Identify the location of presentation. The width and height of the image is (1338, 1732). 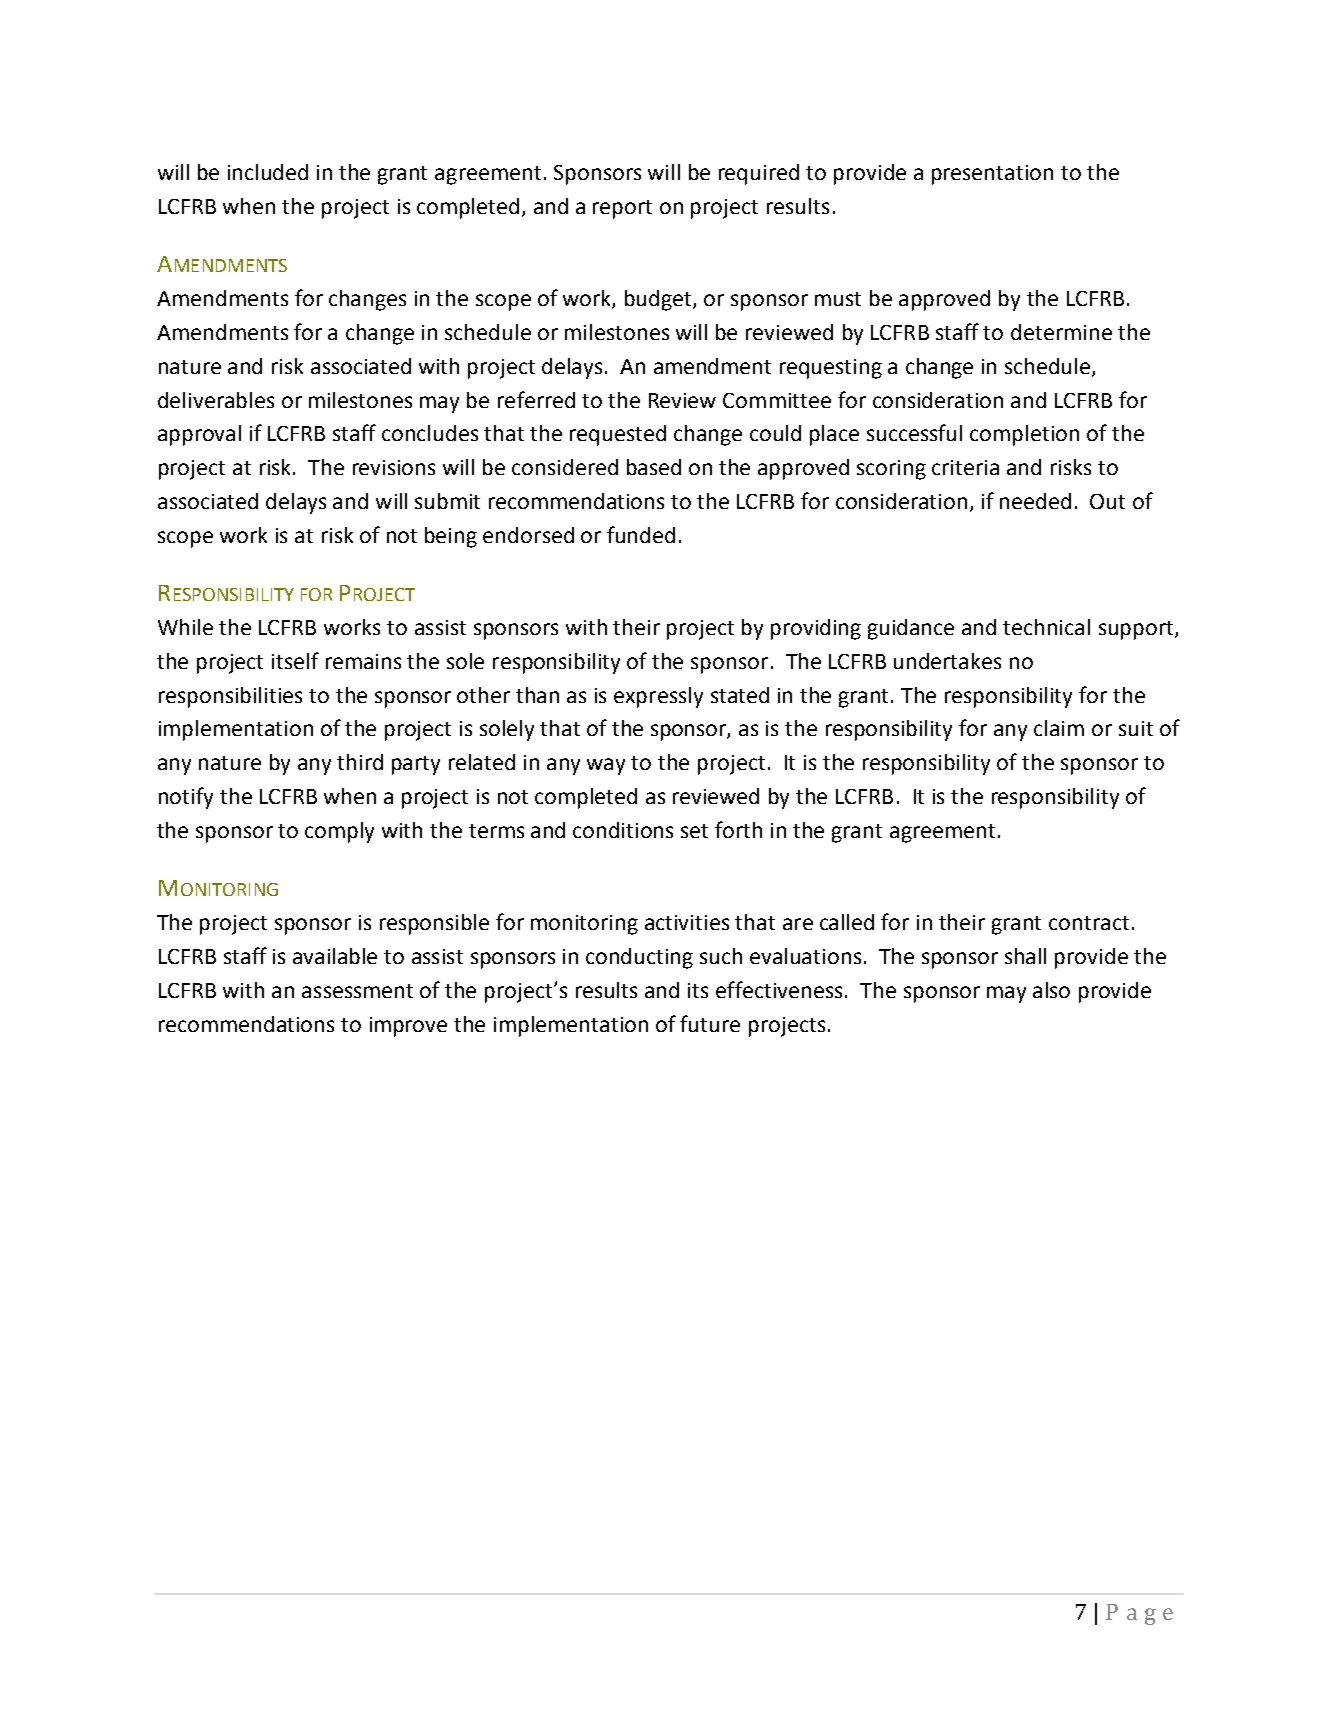
(992, 175).
